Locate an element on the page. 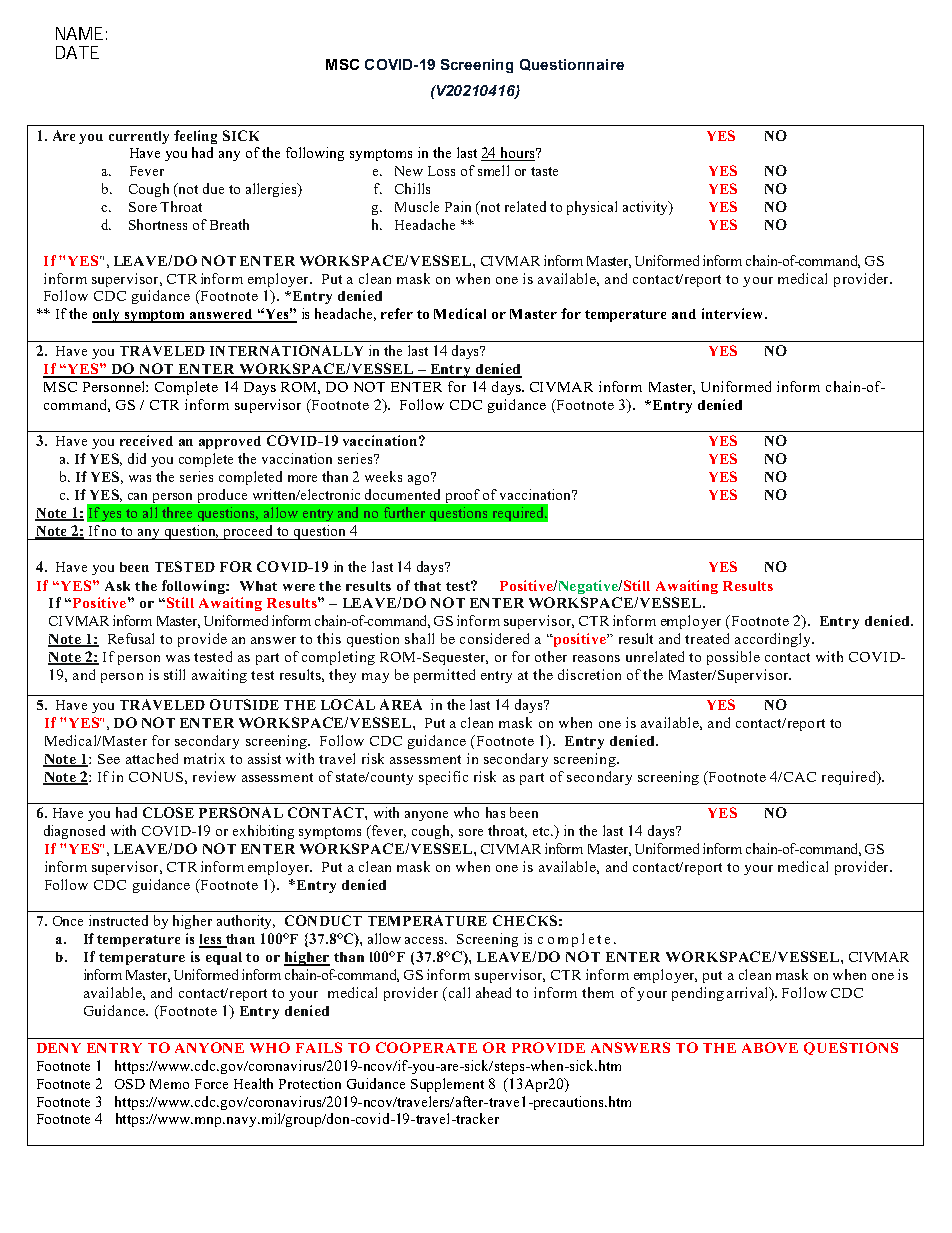  specific is located at coordinates (443, 778).
